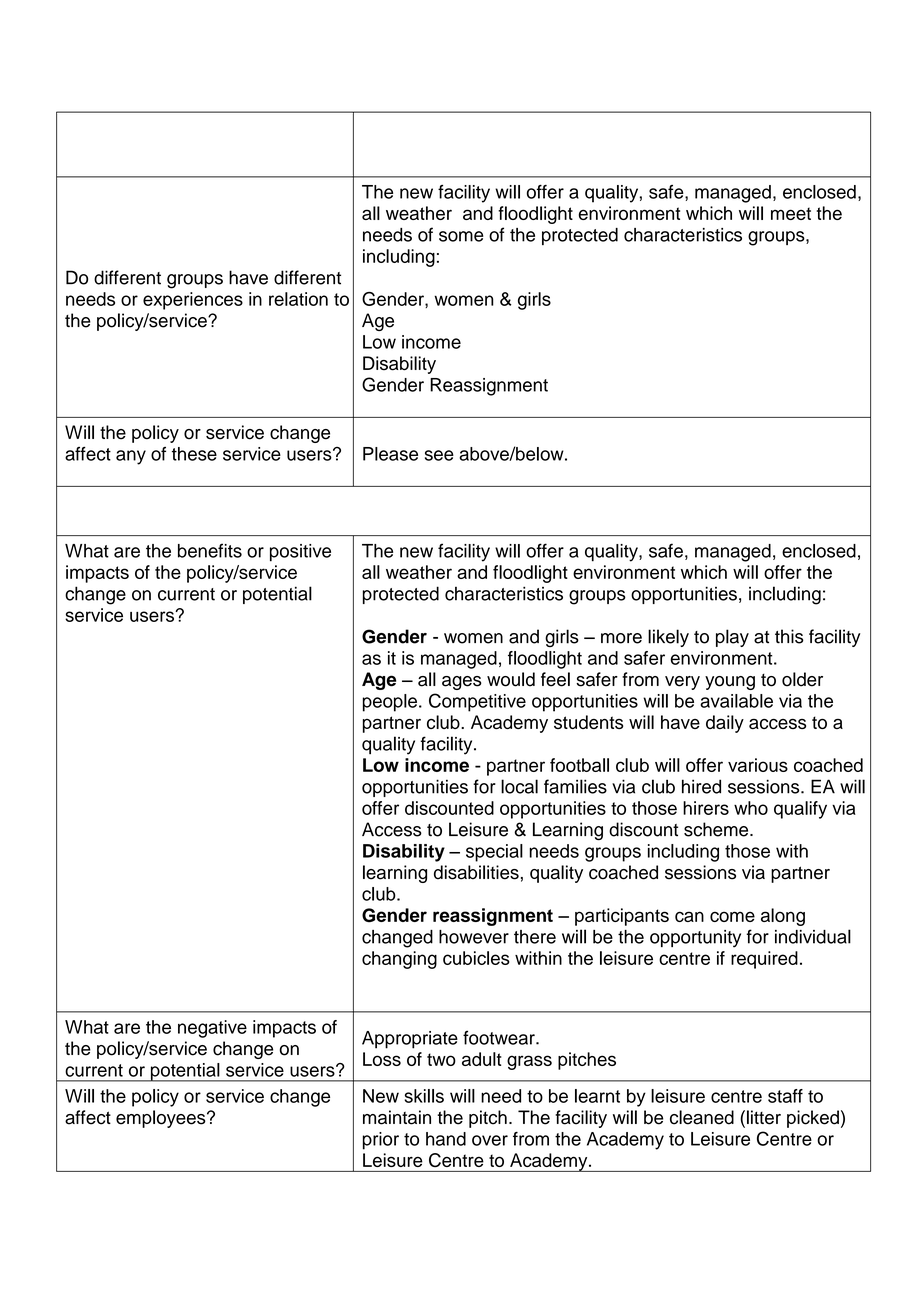  Describe the element at coordinates (162, 1119) in the page. I see `employees` at that location.
